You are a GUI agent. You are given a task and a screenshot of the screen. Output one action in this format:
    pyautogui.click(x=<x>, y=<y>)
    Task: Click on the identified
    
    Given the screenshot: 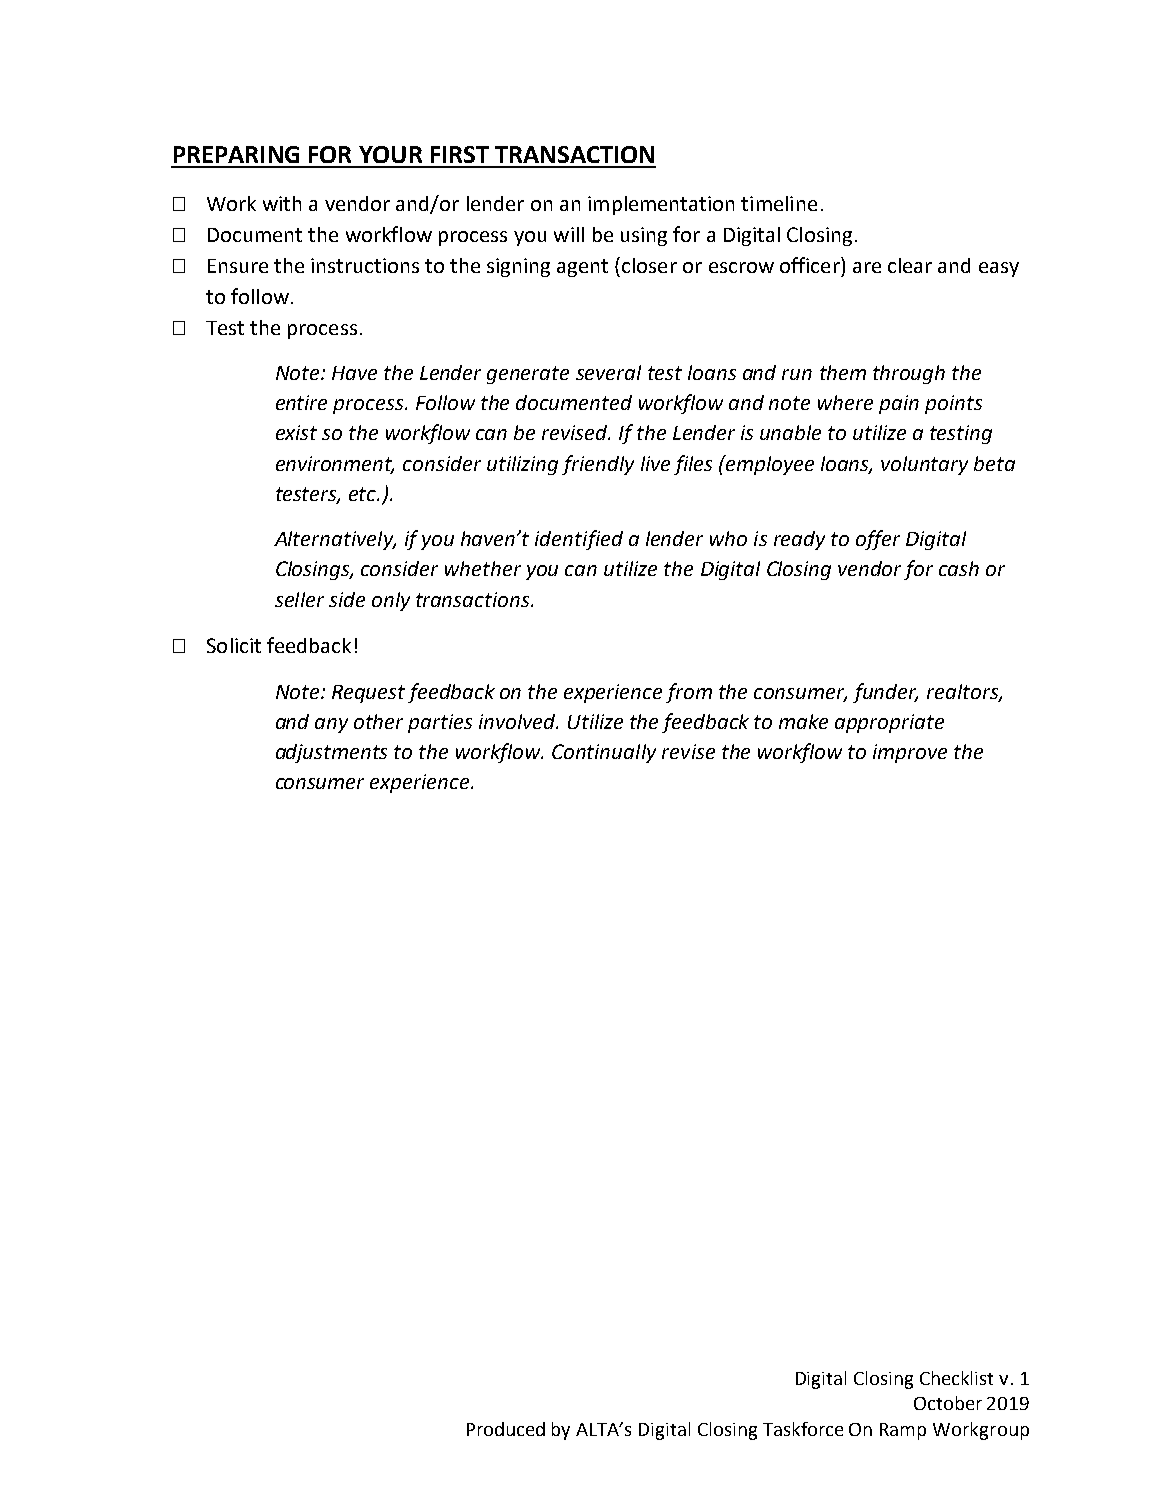 What is the action you would take?
    pyautogui.click(x=579, y=540)
